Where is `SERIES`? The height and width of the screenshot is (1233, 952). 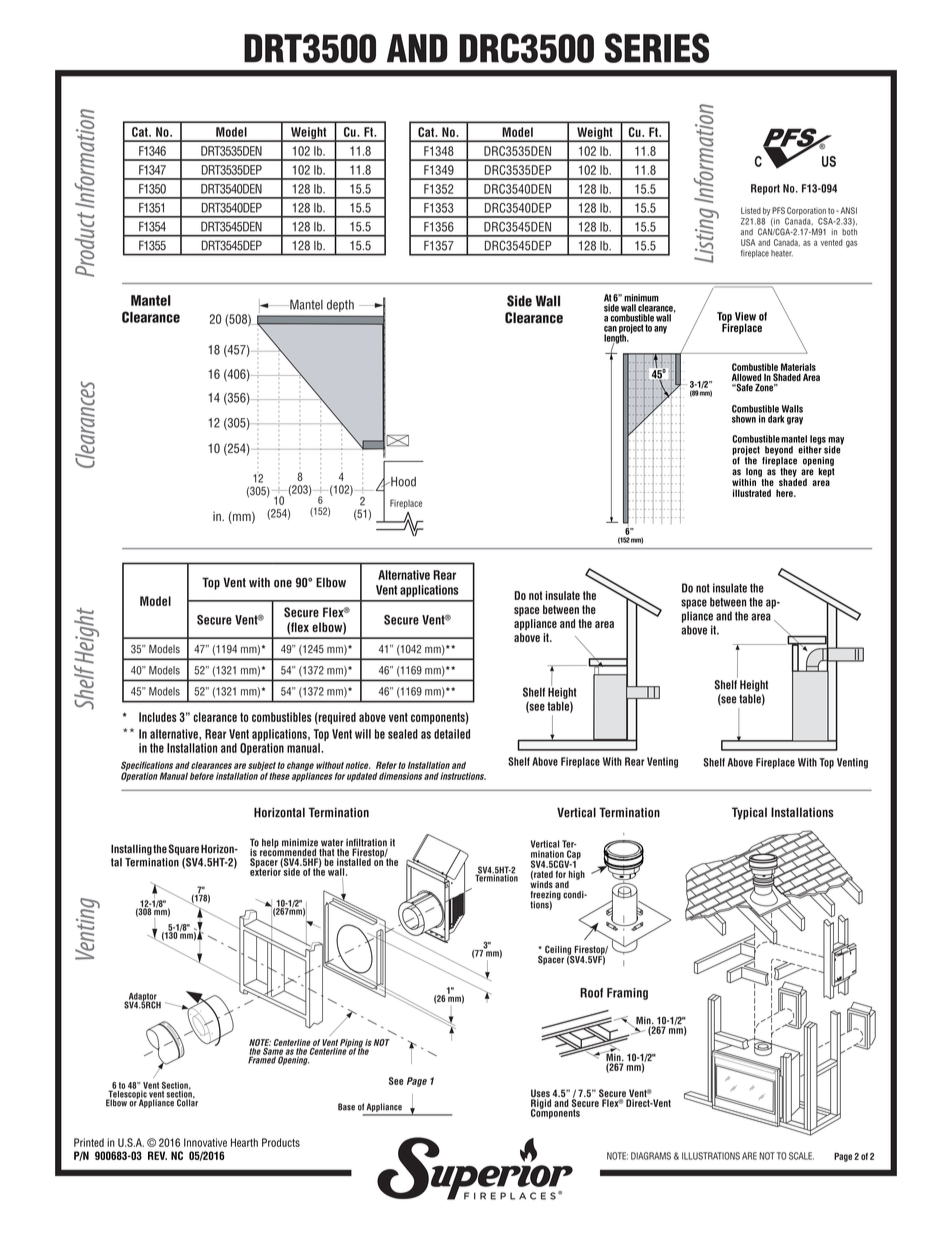 SERIES is located at coordinates (657, 48).
